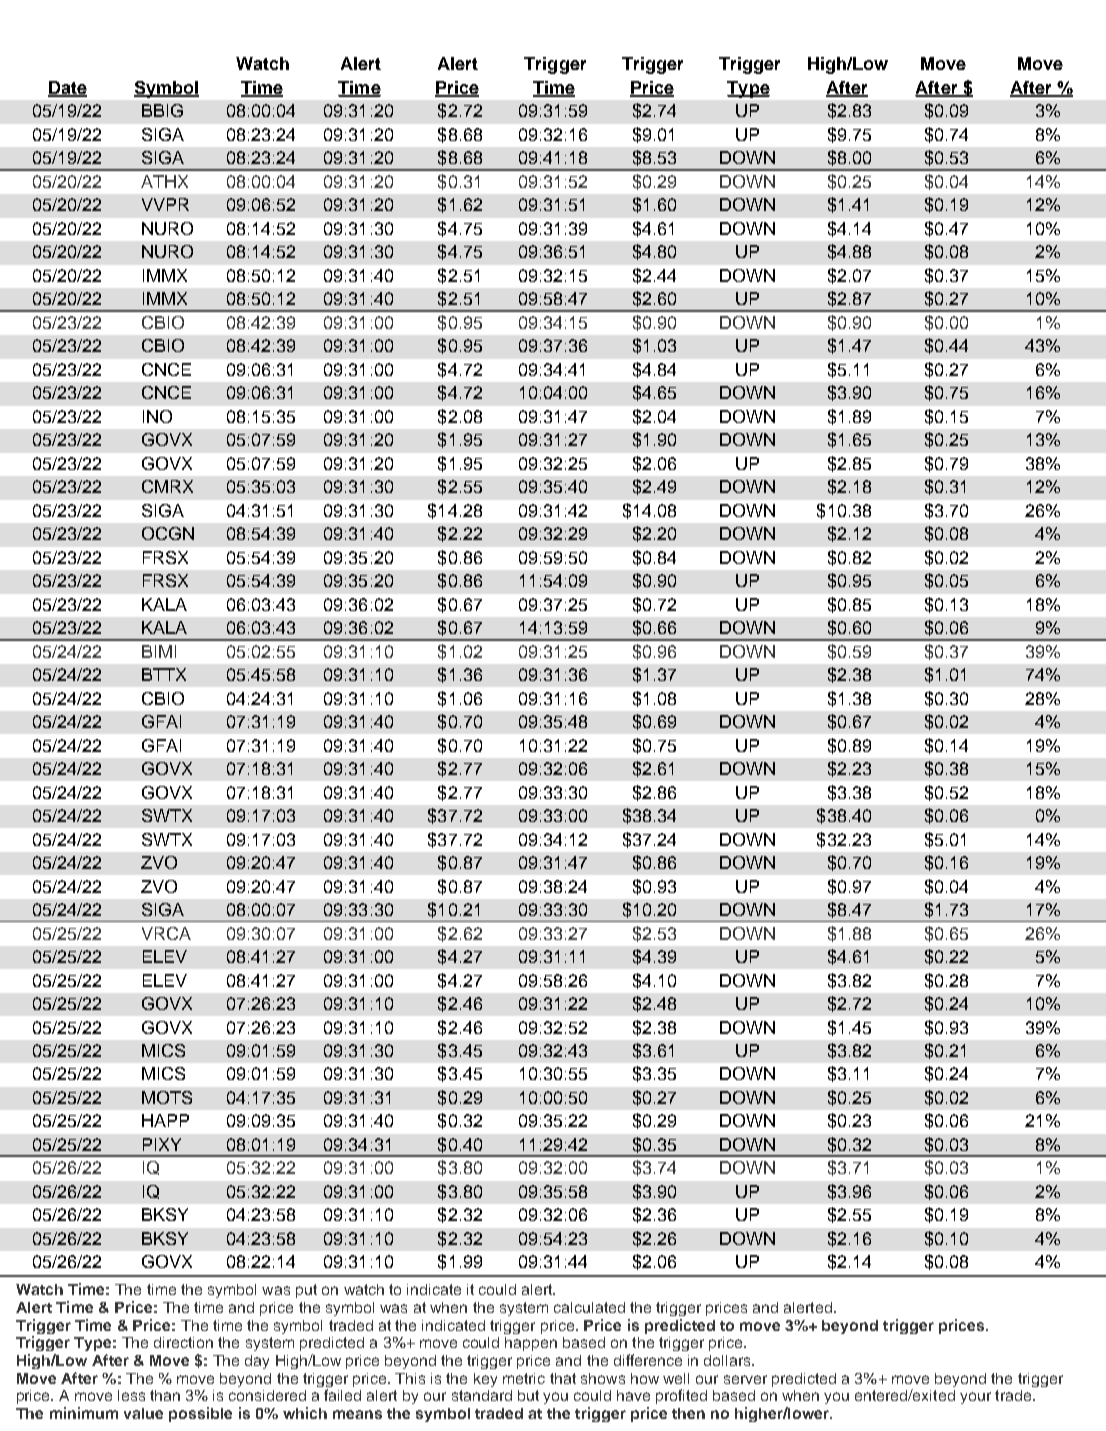 Image resolution: width=1106 pixels, height=1431 pixels. Describe the element at coordinates (648, 1360) in the screenshot. I see `difference` at that location.
